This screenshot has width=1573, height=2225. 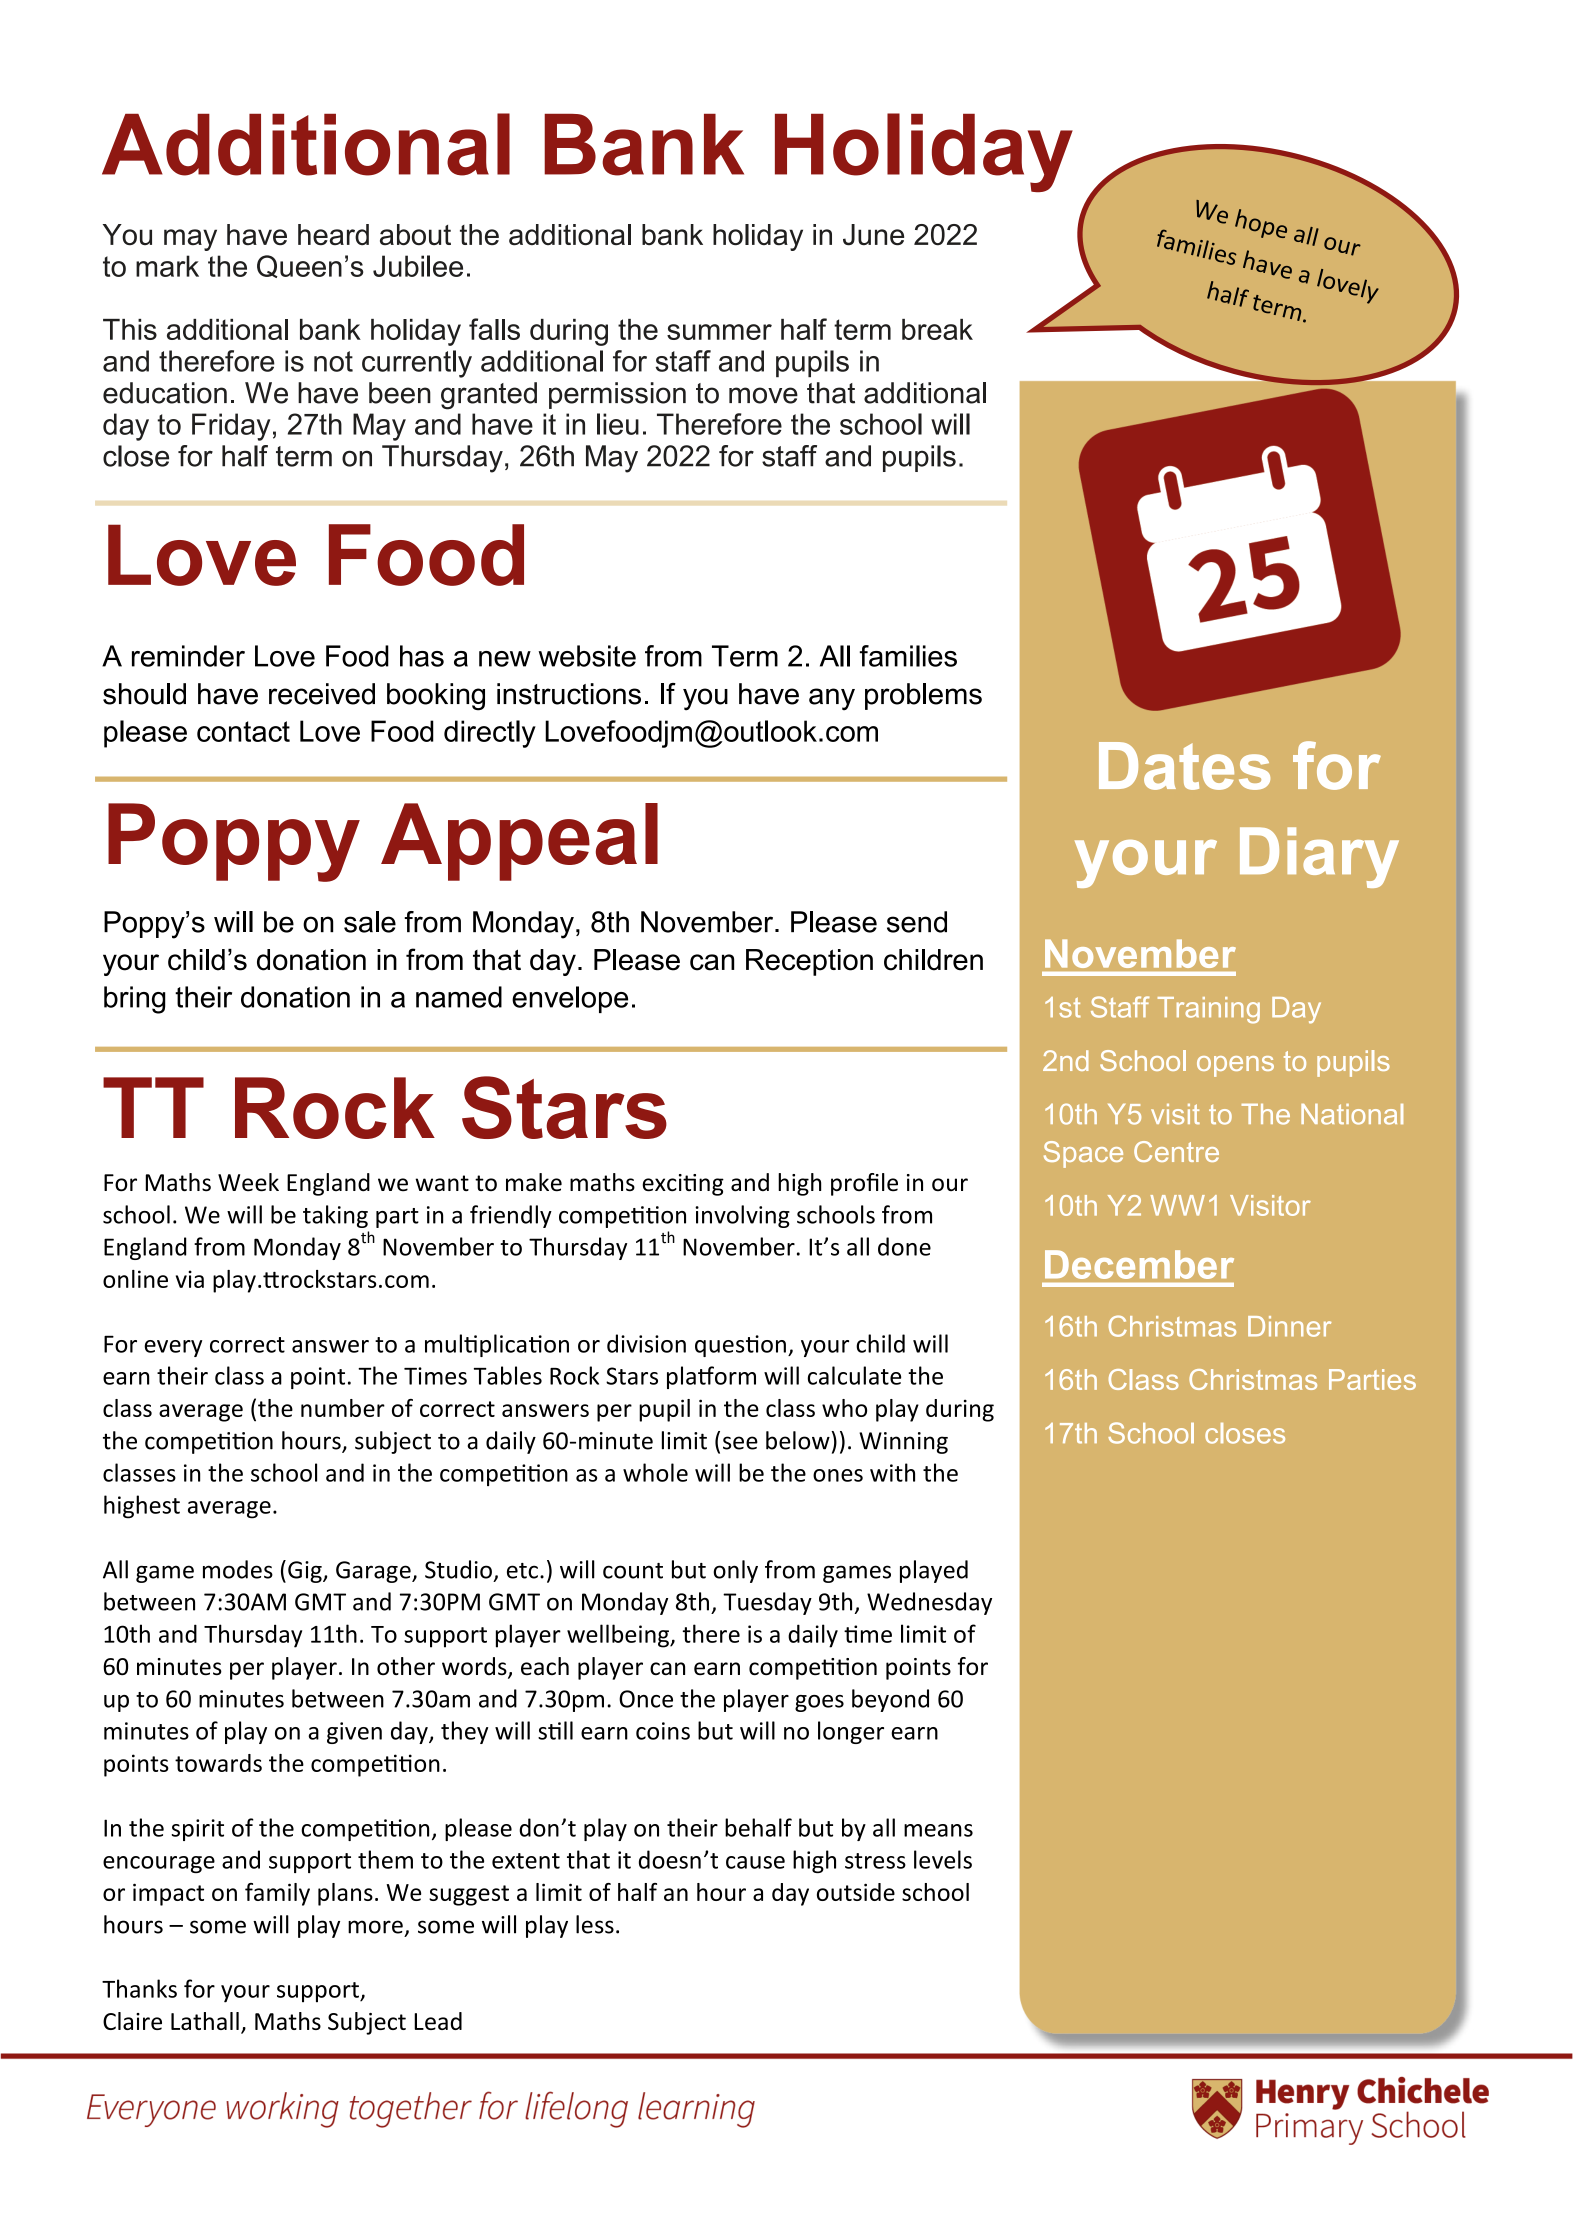 What do you see at coordinates (306, 1572) in the screenshot?
I see `Gig` at bounding box center [306, 1572].
